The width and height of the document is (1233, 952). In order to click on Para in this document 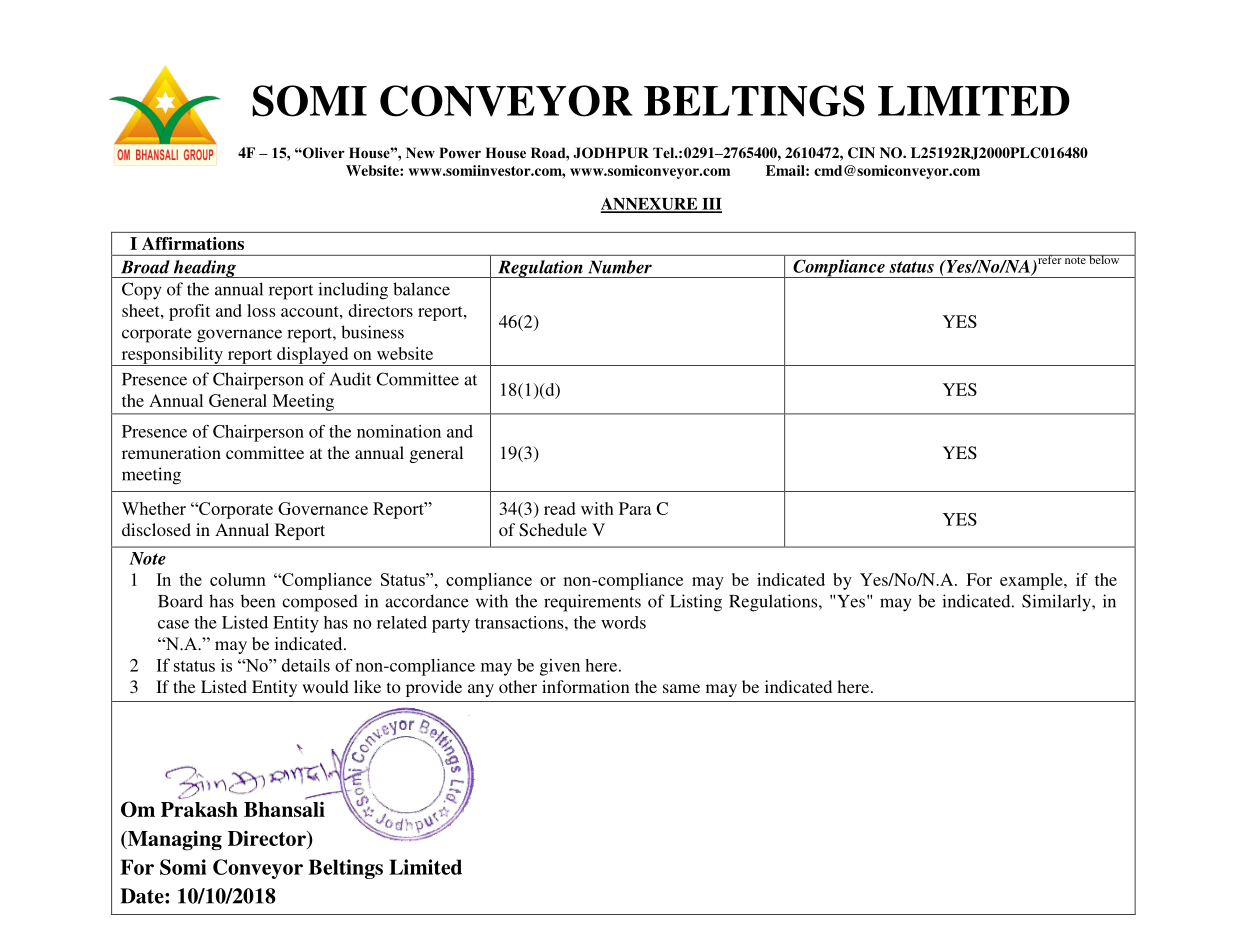, I will do `click(635, 508)`.
